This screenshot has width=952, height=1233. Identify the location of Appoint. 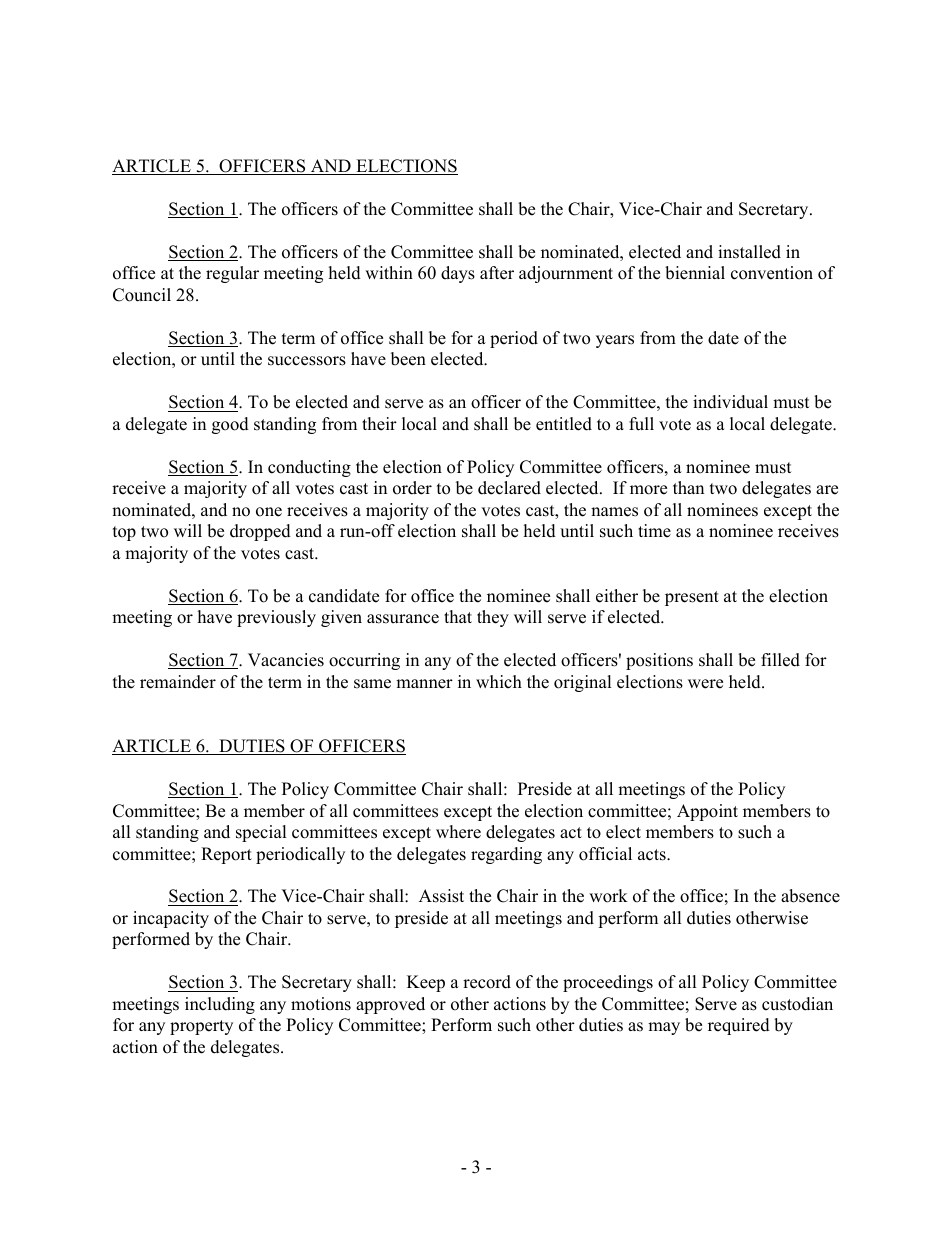
(707, 812).
